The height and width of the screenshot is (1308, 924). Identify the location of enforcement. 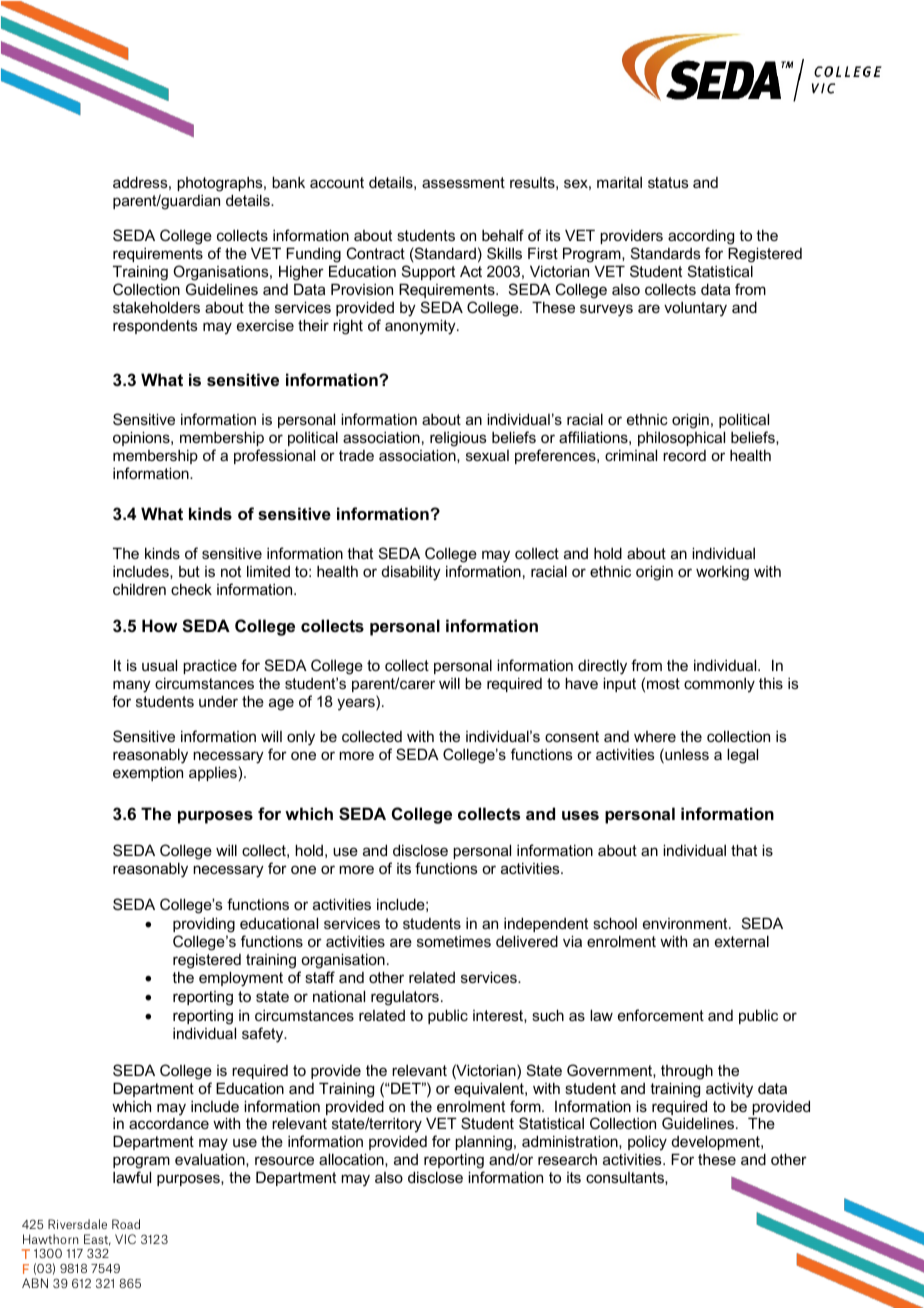
(661, 1015).
